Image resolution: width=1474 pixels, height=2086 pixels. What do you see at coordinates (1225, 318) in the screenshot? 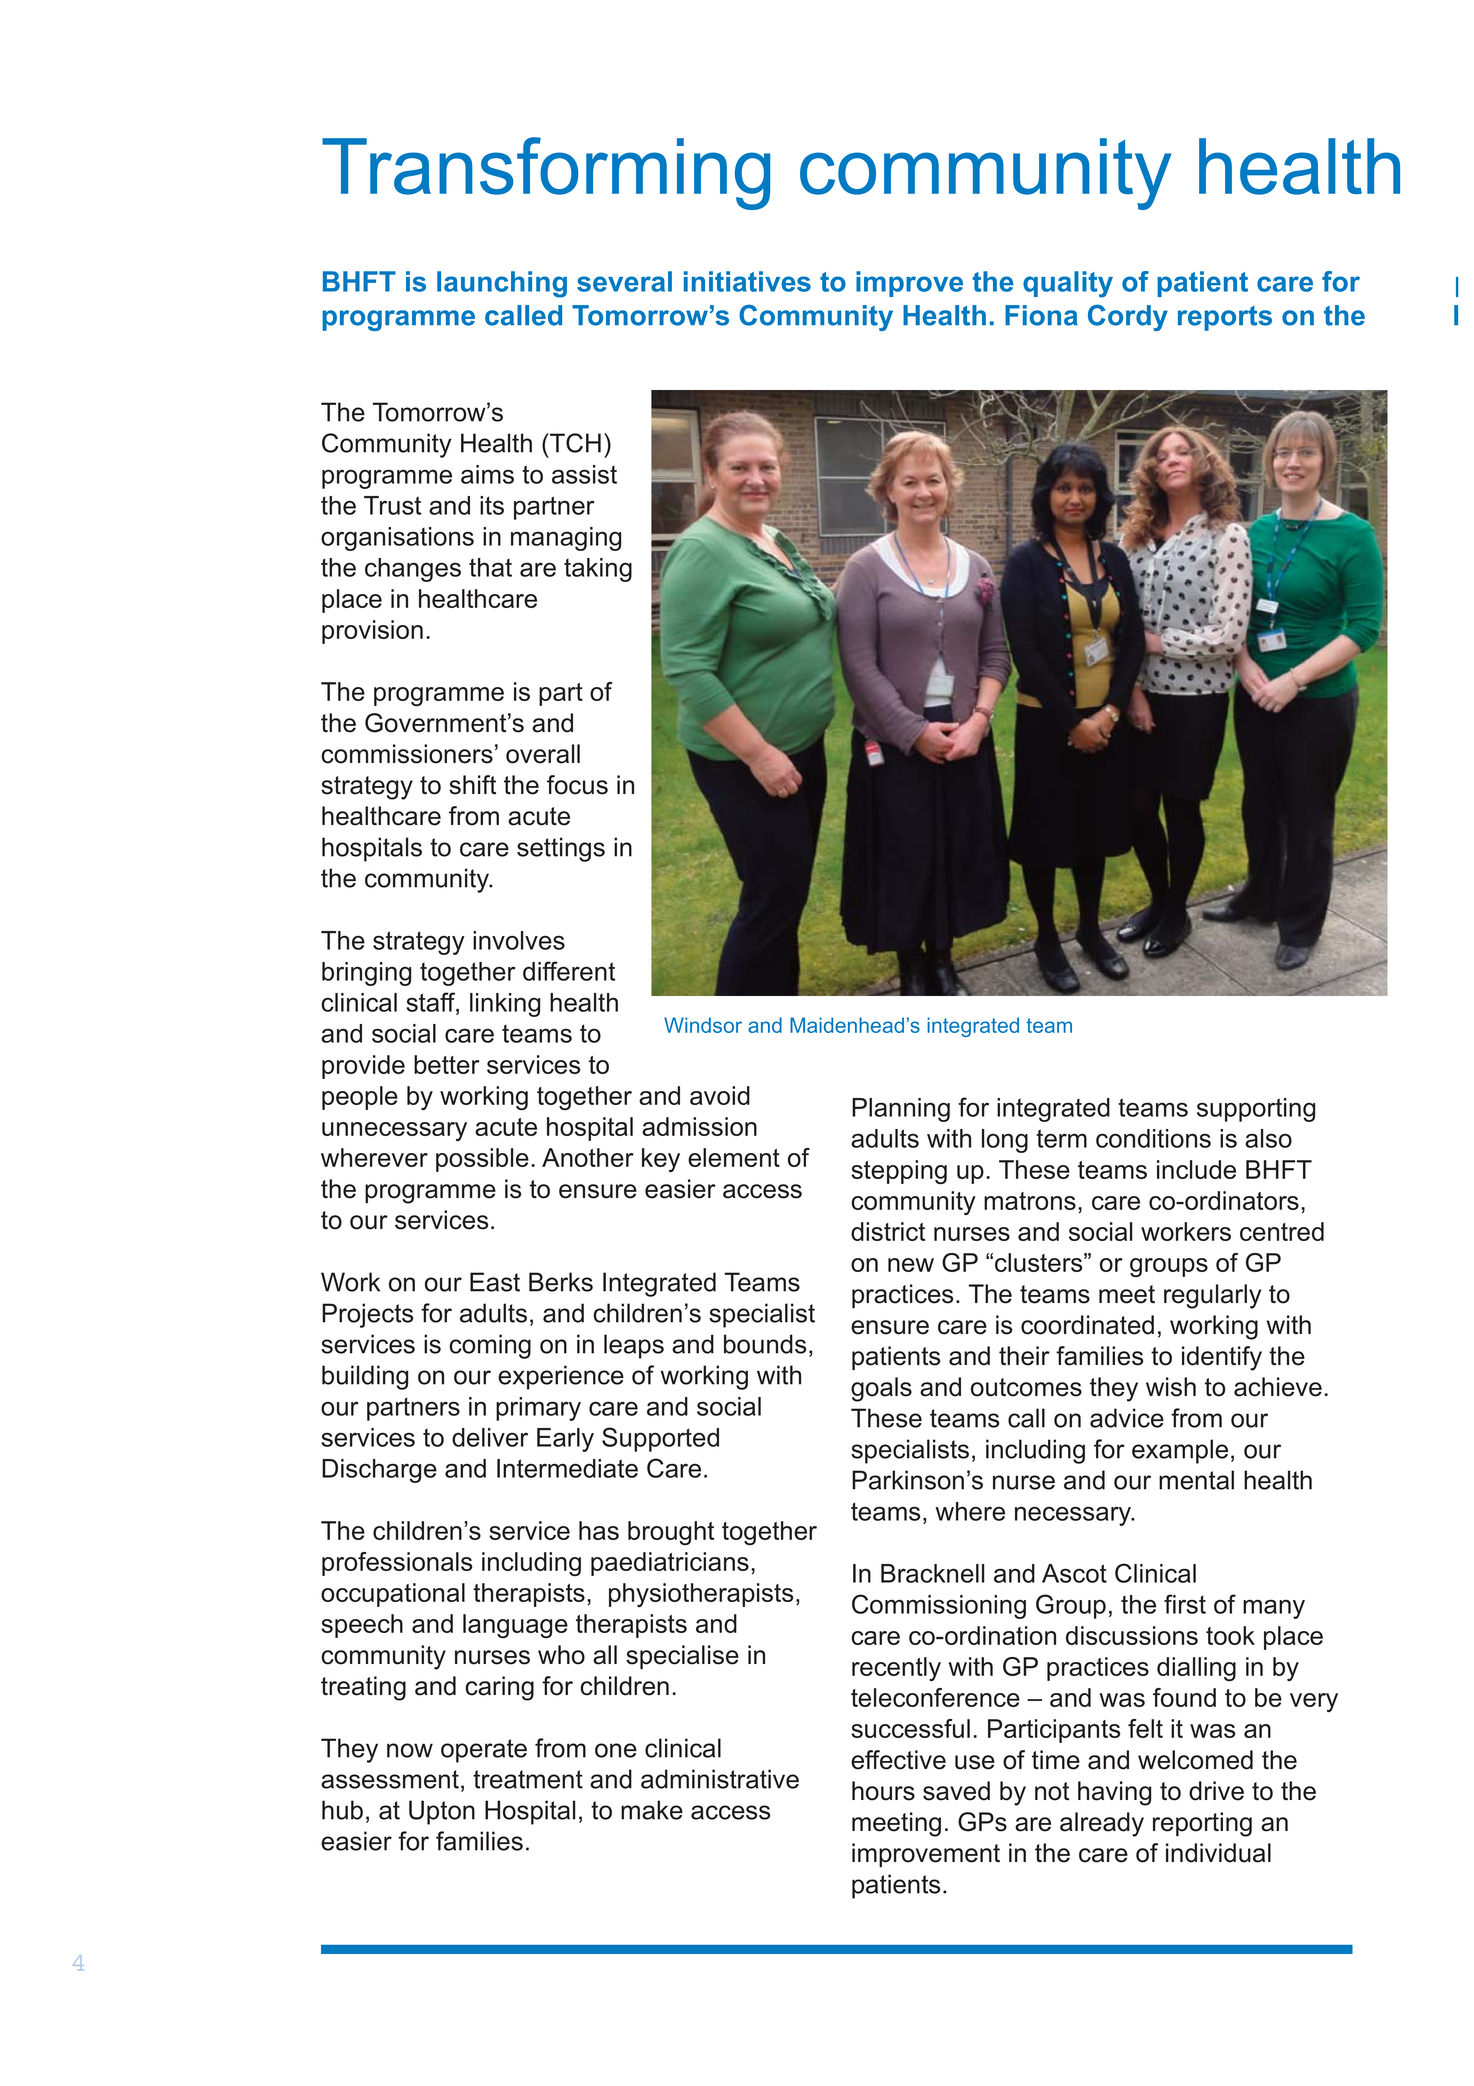
I see `reports` at bounding box center [1225, 318].
